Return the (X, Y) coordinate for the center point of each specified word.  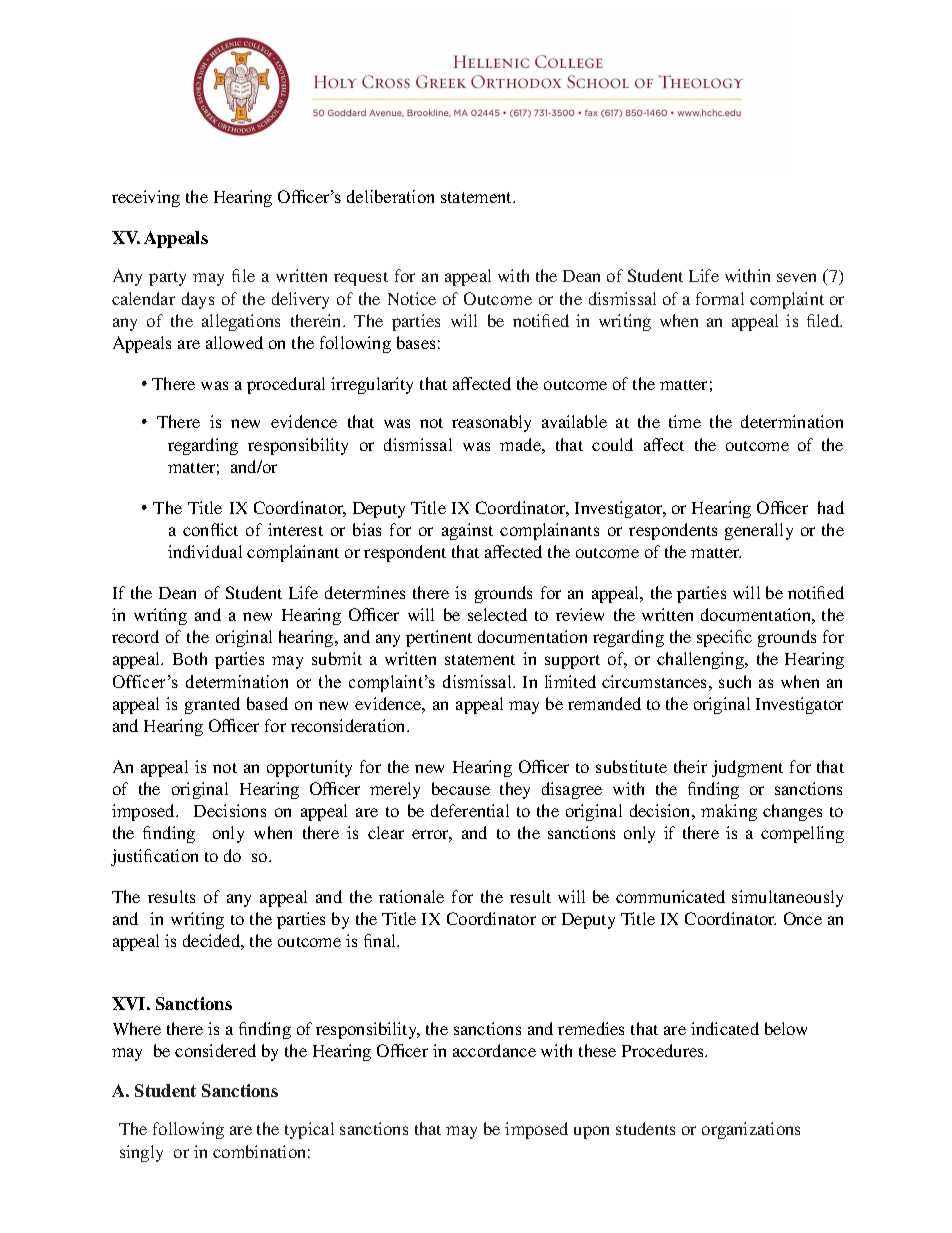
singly (141, 1153)
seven (796, 277)
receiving (146, 198)
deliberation (390, 196)
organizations (751, 1130)
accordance (494, 1050)
